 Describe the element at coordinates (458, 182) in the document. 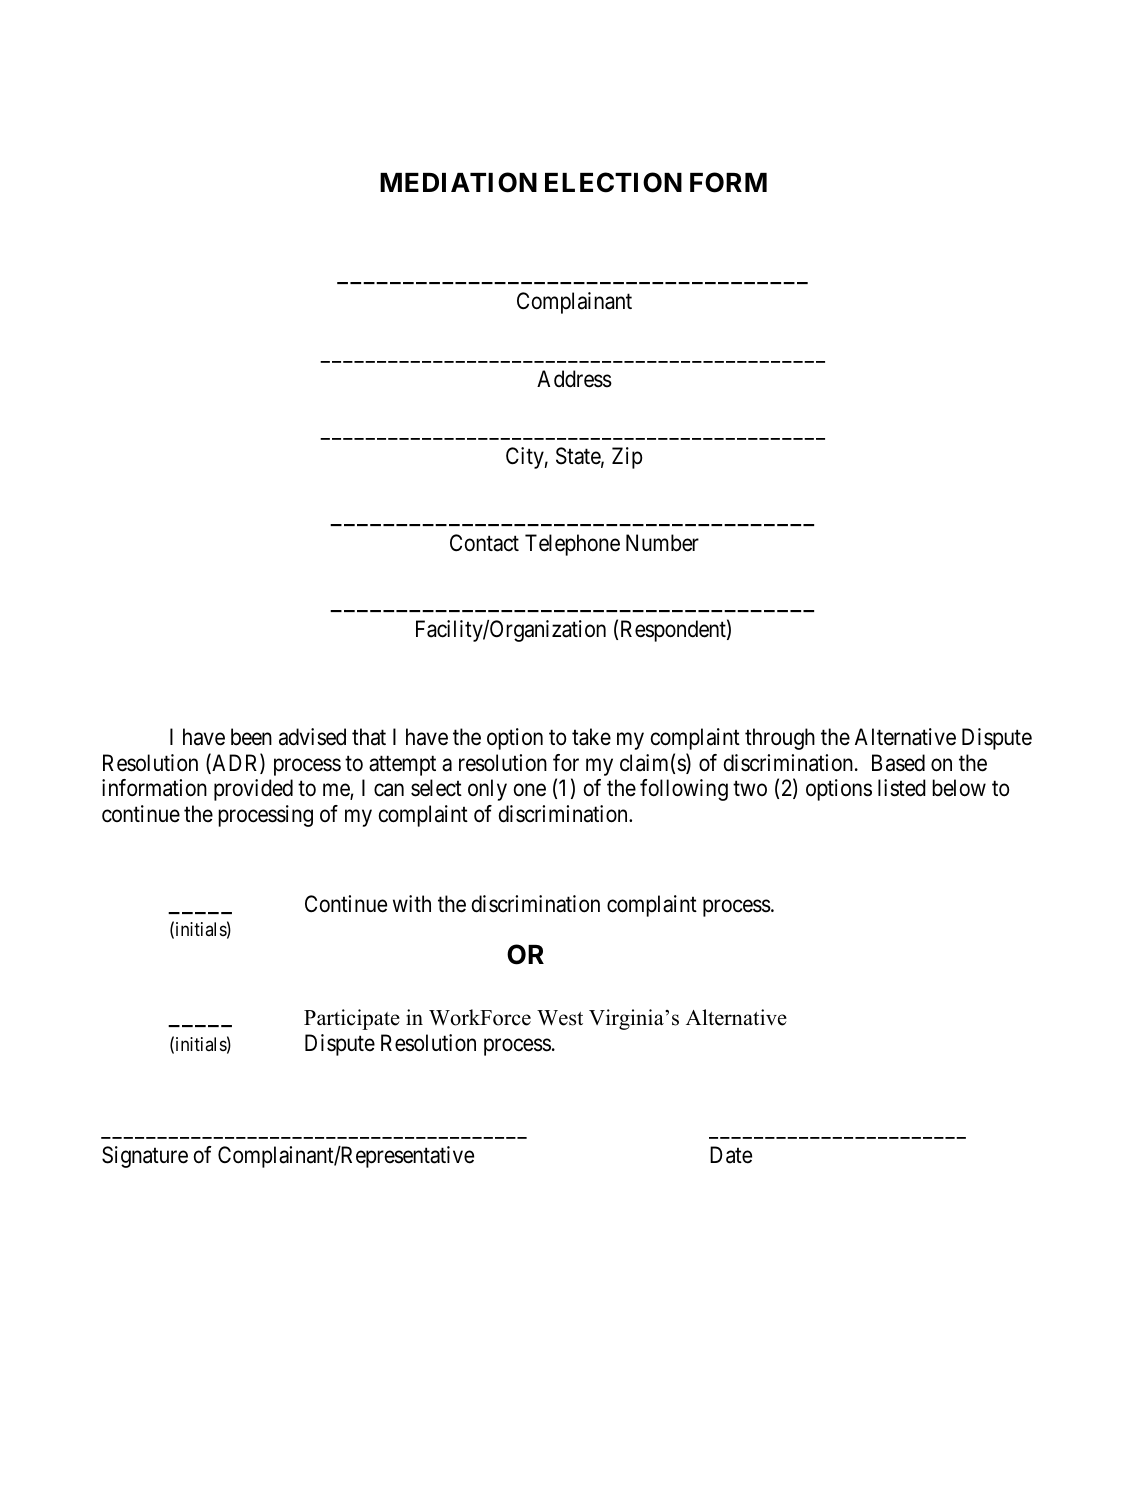

I see `MEDIATION` at that location.
